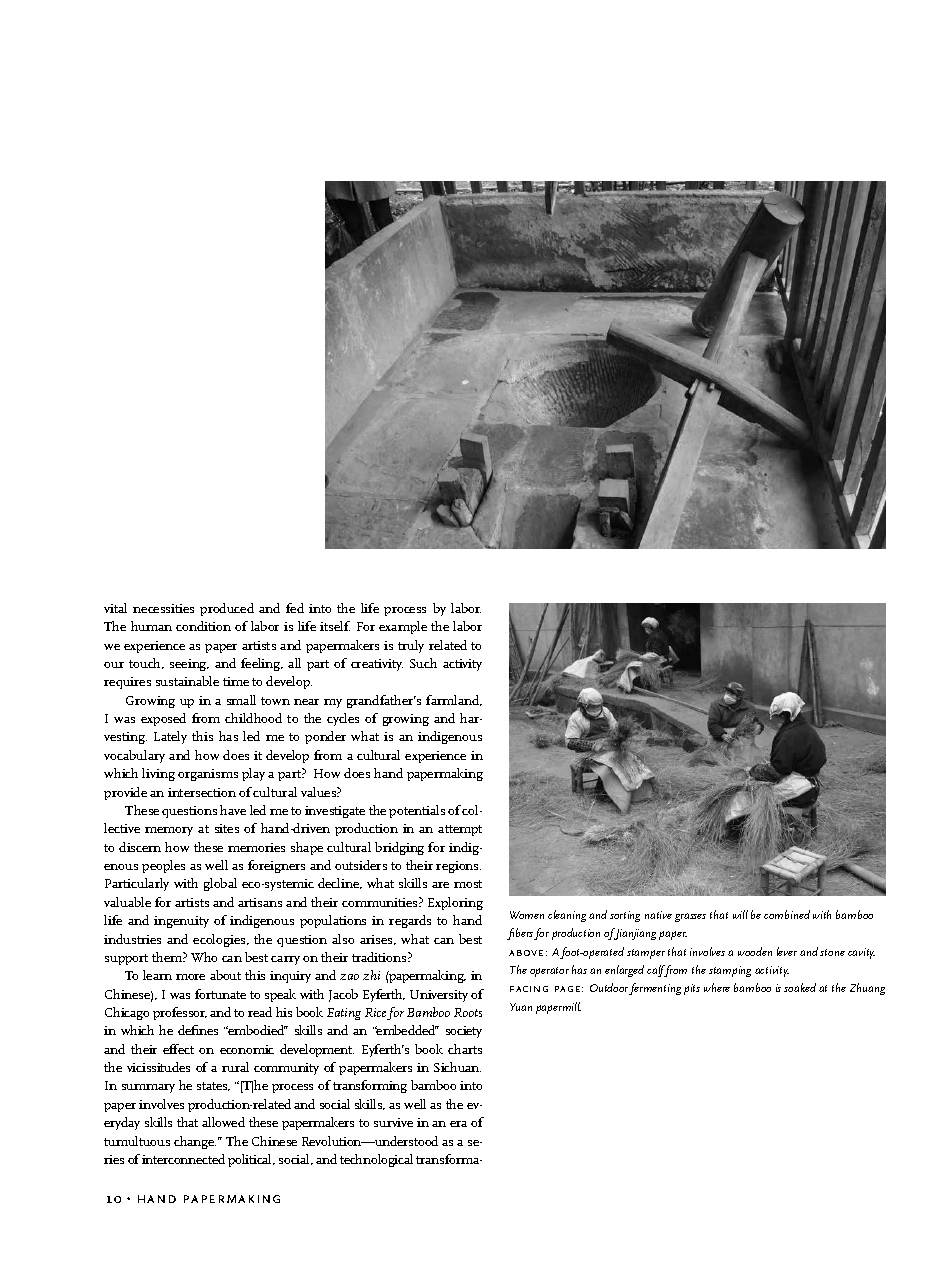 This screenshot has width=952, height=1270. What do you see at coordinates (202, 792) in the screenshot?
I see `intersection` at bounding box center [202, 792].
